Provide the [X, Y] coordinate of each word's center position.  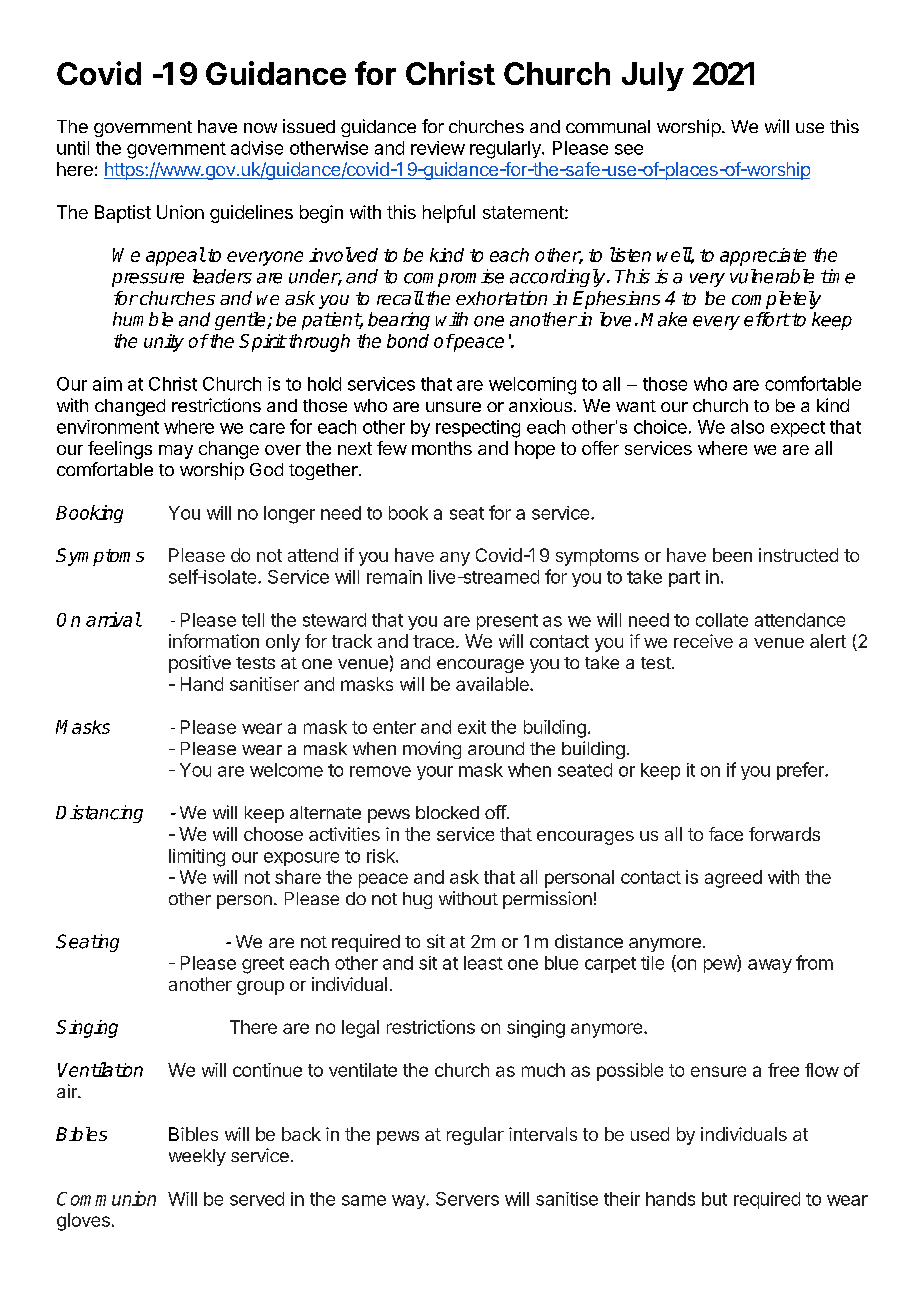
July [653, 76]
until [73, 148]
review [438, 148]
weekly [197, 1157]
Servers [467, 1199]
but [714, 1199]
